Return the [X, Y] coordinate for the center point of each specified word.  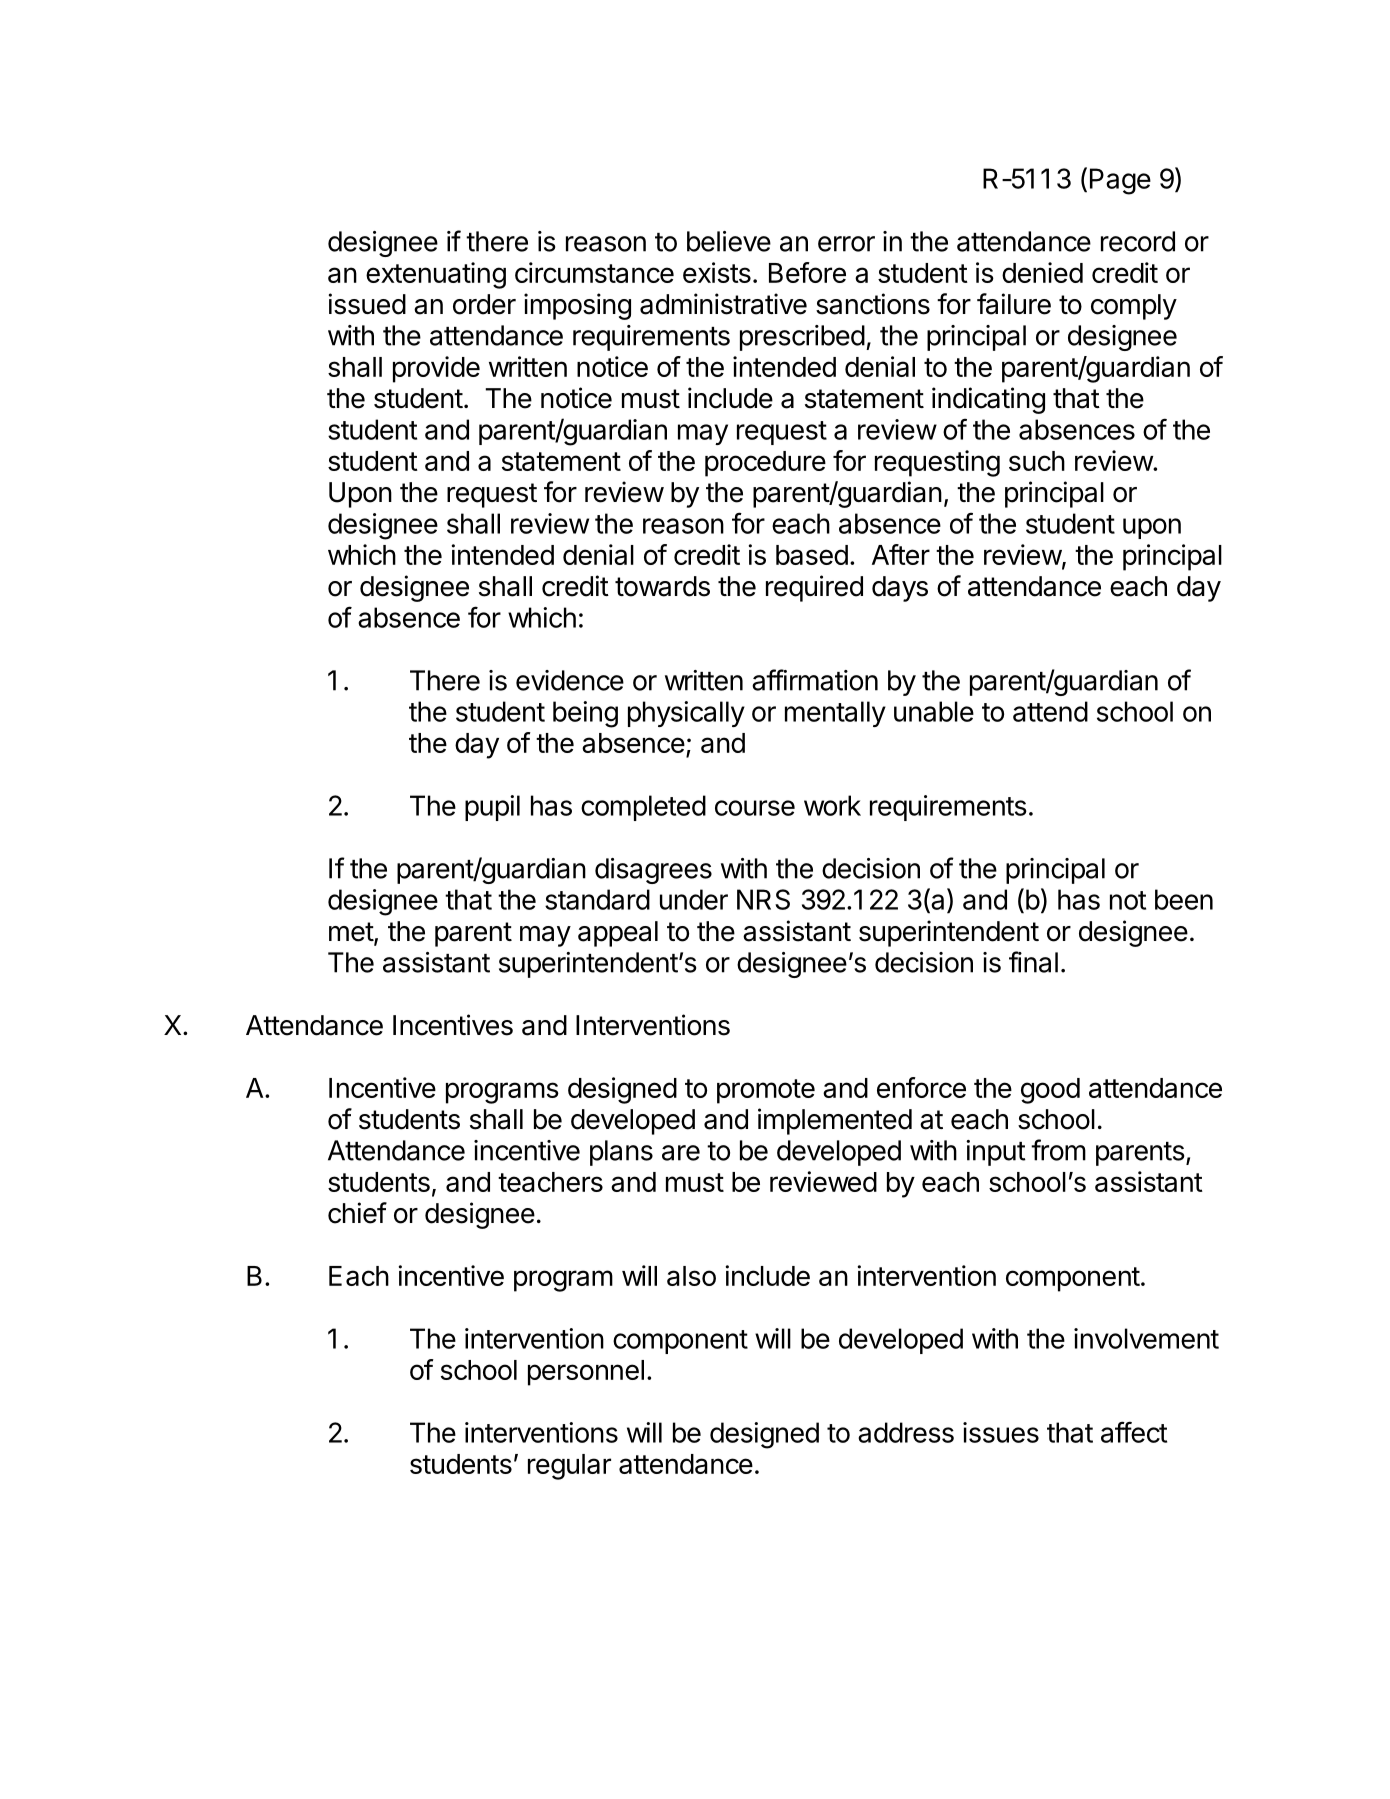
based [812, 555]
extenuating [436, 275]
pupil [492, 808]
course [755, 808]
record [1138, 241]
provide [436, 369]
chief [357, 1213]
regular [569, 1467]
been [1184, 899]
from [1058, 1150]
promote [766, 1091]
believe [729, 241]
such [1037, 461]
